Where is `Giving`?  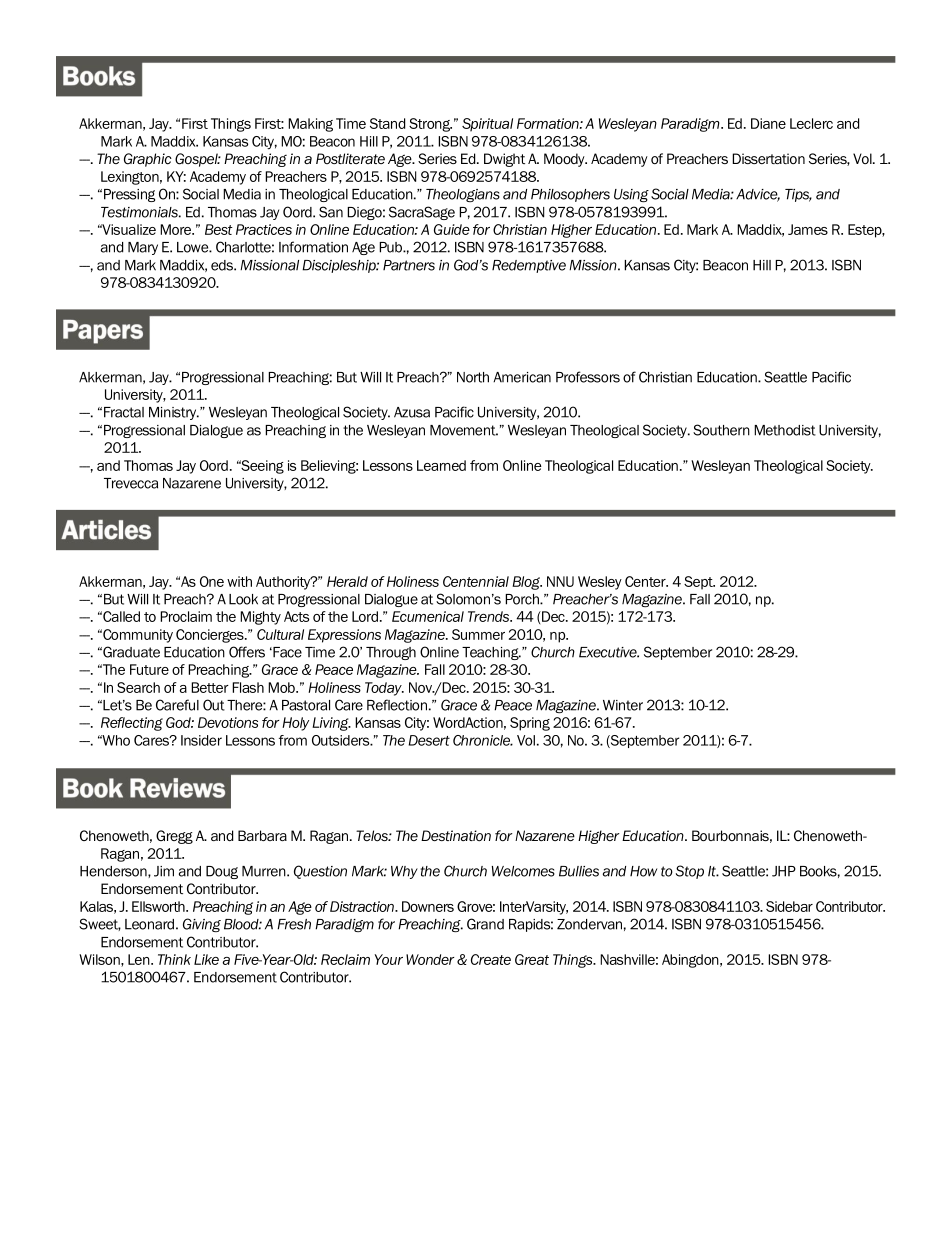 Giving is located at coordinates (202, 925).
